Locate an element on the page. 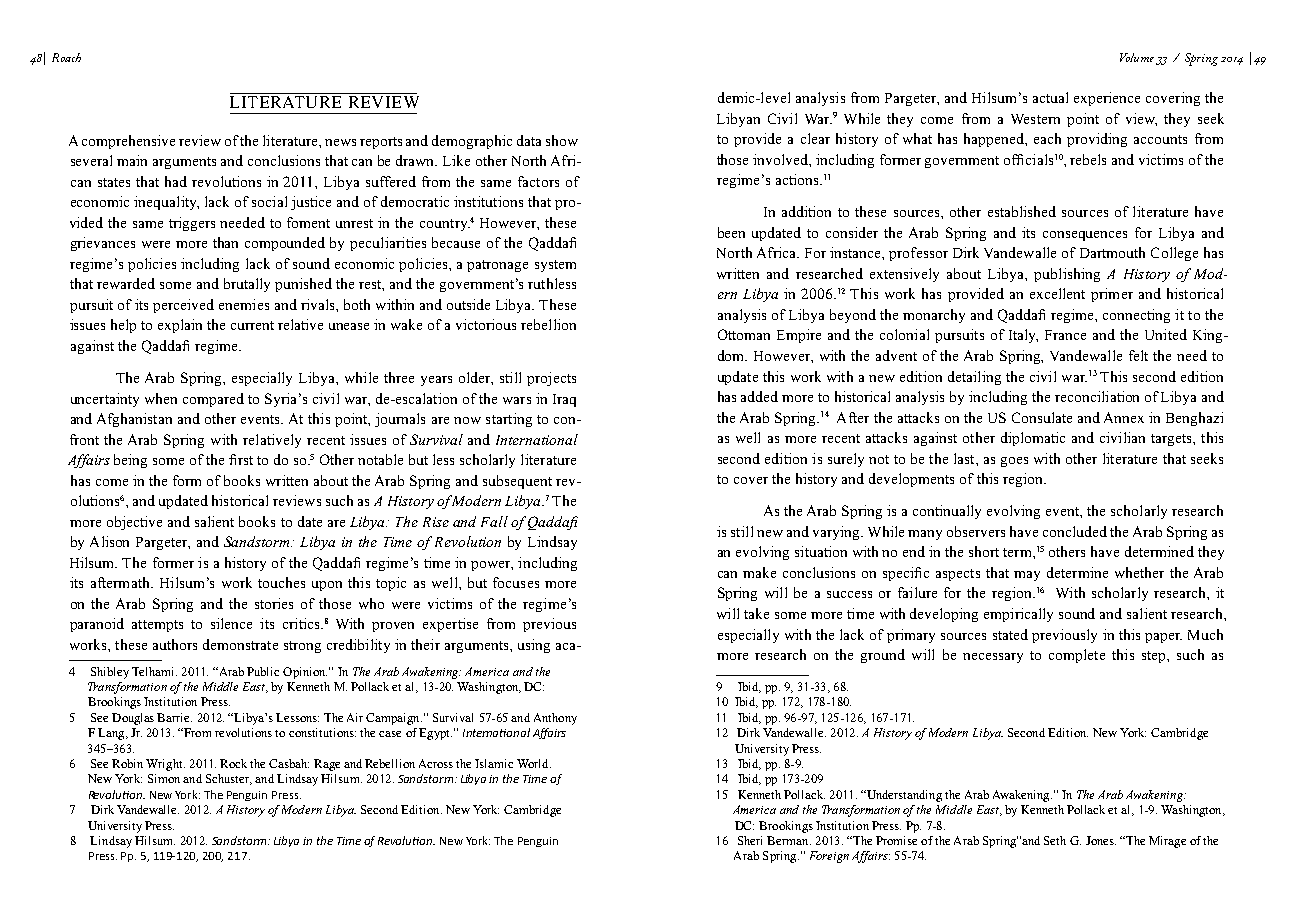 The image size is (1294, 924). Sheri is located at coordinates (750, 840).
